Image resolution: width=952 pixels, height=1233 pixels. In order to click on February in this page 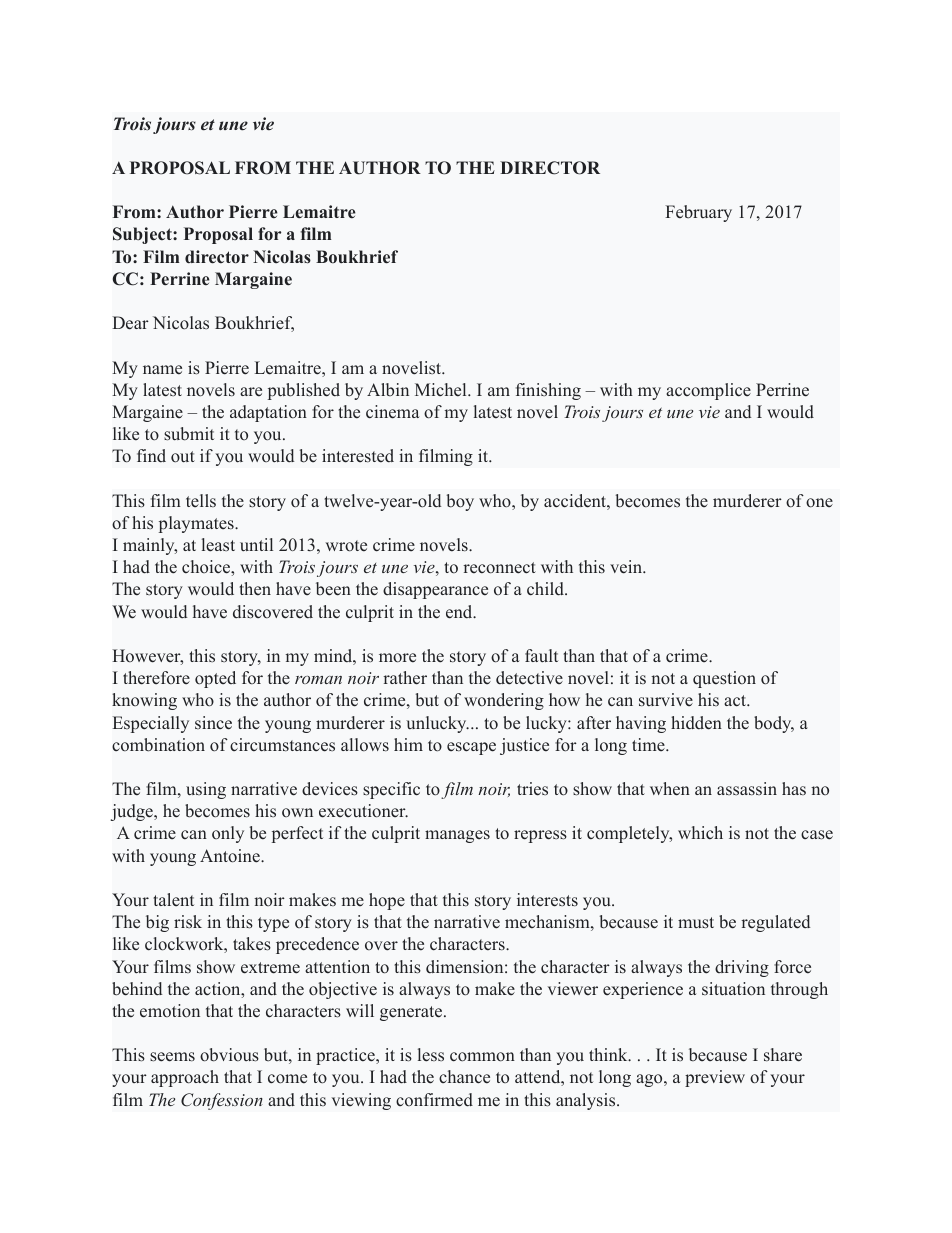, I will do `click(698, 213)`.
